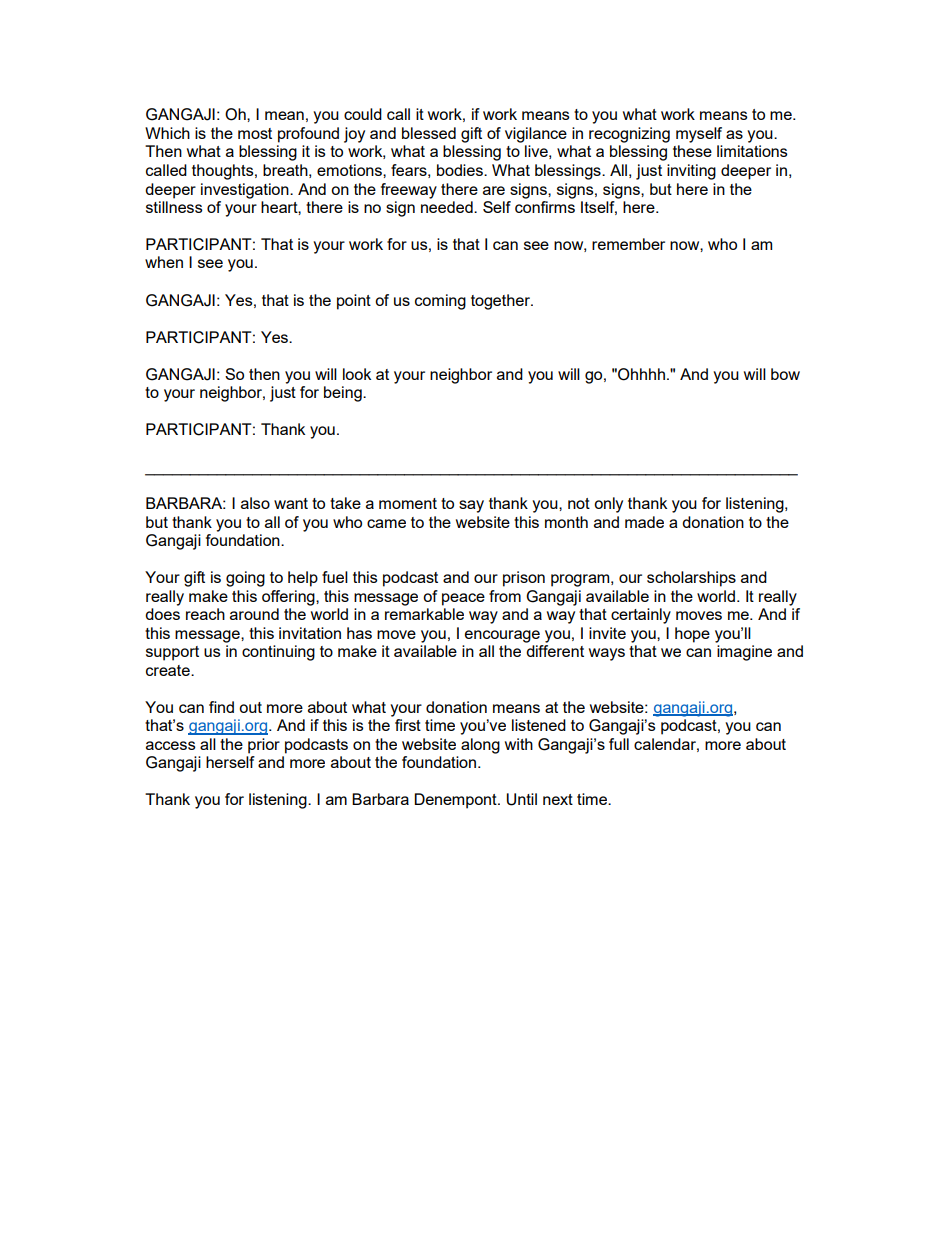  Describe the element at coordinates (691, 579) in the image. I see `scholarships` at that location.
